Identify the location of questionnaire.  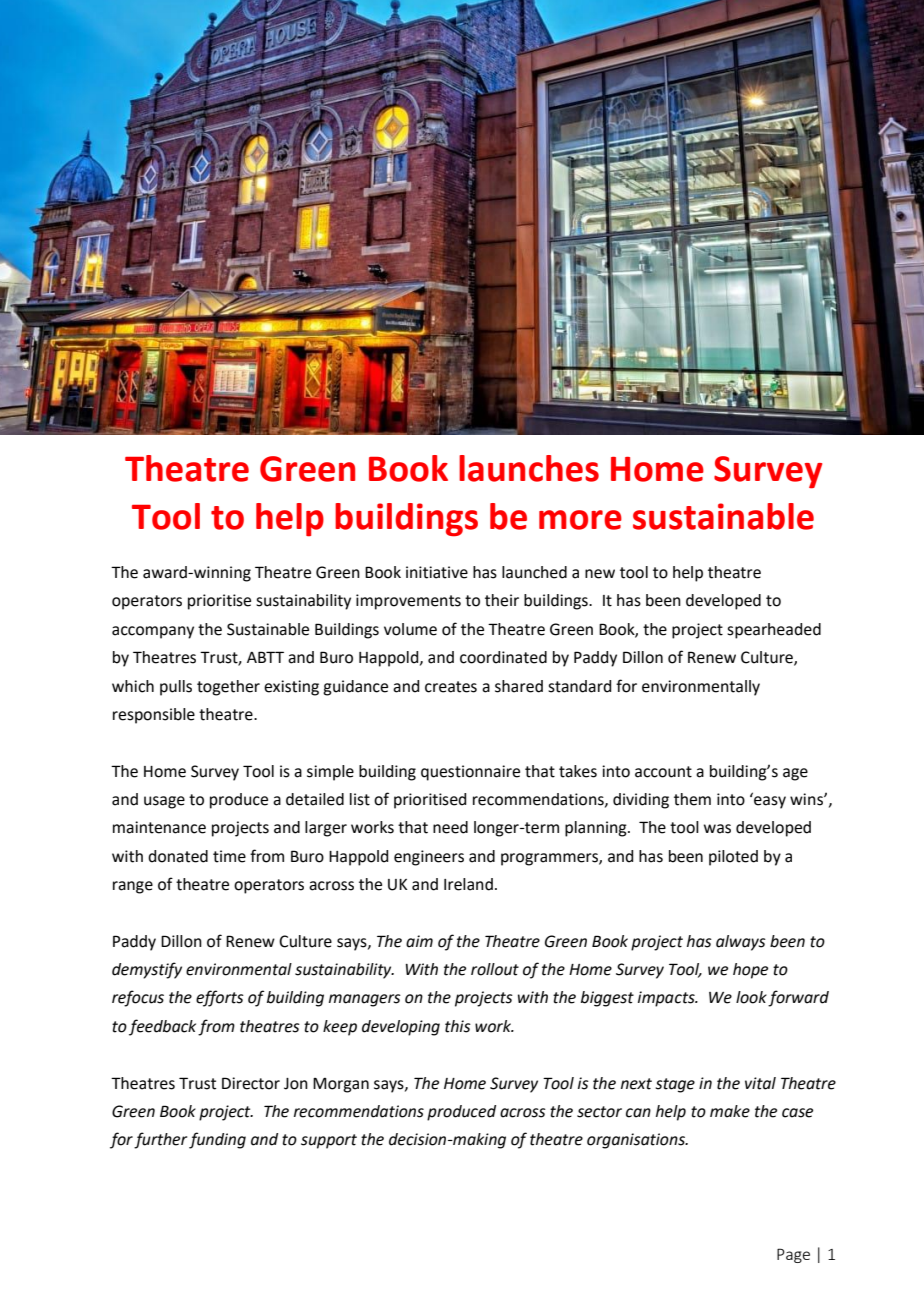
(470, 773).
